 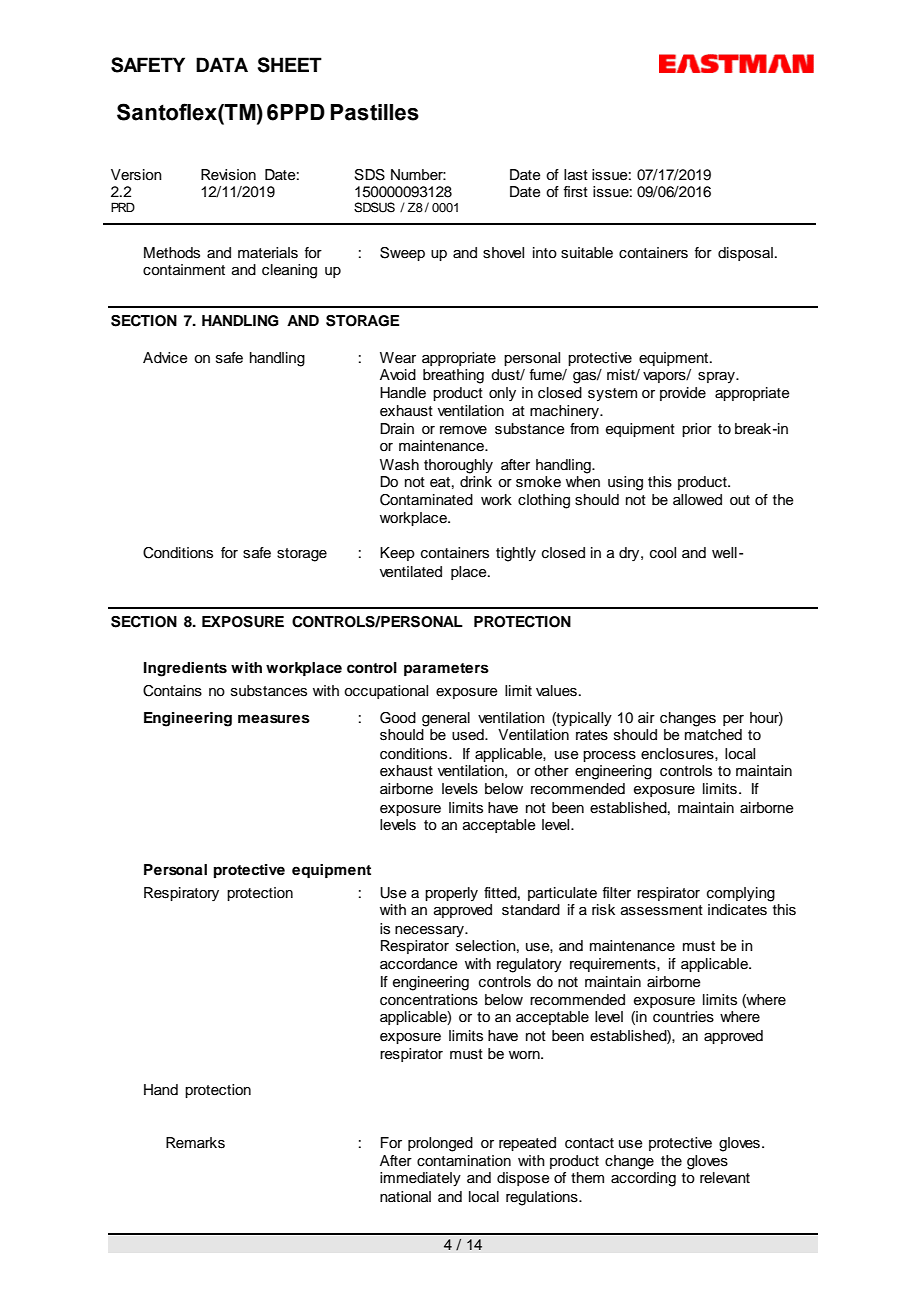 I want to click on measures, so click(x=274, y=719).
